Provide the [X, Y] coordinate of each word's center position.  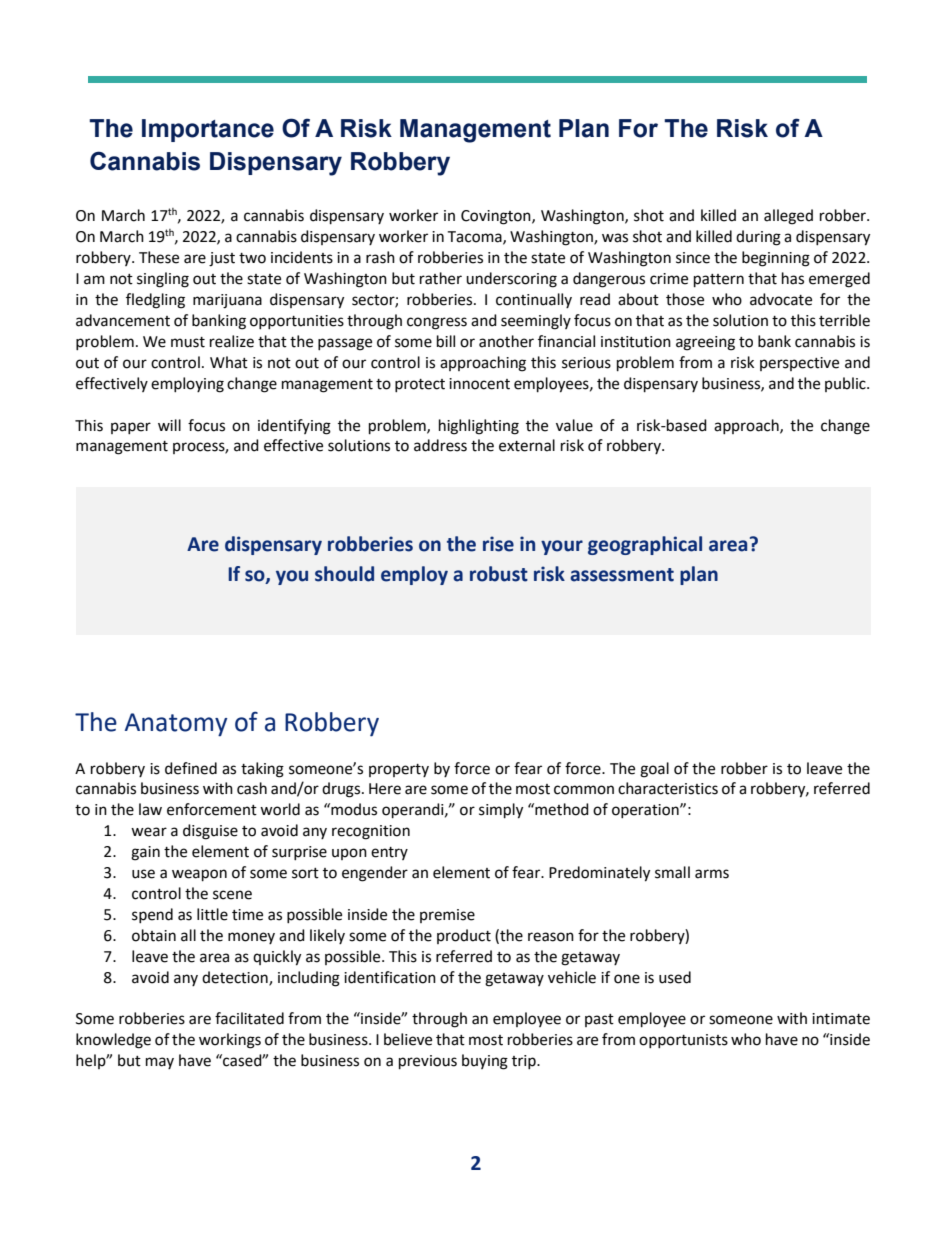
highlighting [479, 427]
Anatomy [176, 725]
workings [230, 1041]
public [846, 384]
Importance [208, 130]
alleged [788, 217]
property [399, 770]
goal [654, 770]
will [169, 425]
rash [380, 257]
